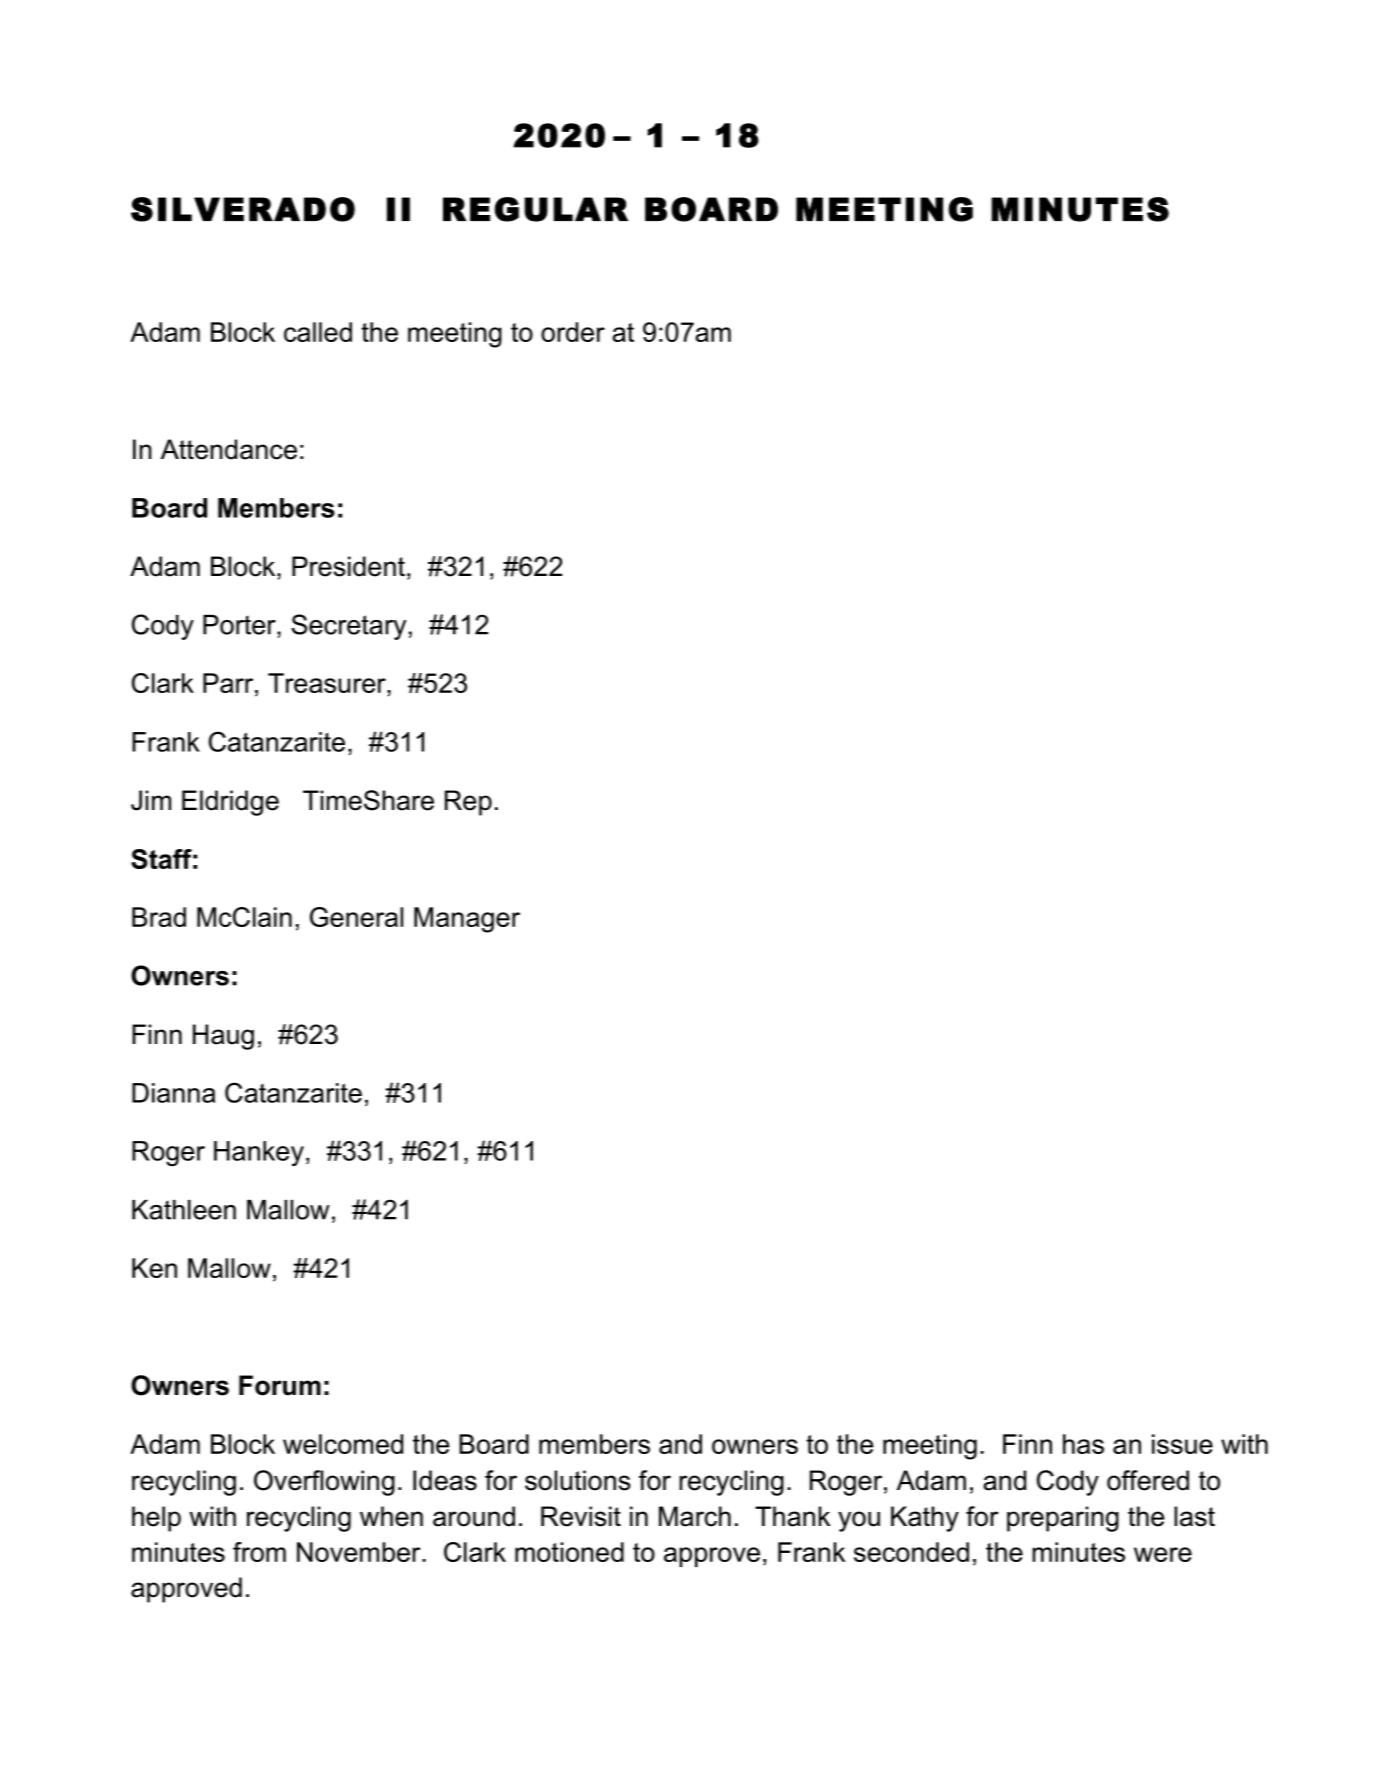 This screenshot has width=1384, height=1791. I want to click on Kathleen, so click(184, 1210).
